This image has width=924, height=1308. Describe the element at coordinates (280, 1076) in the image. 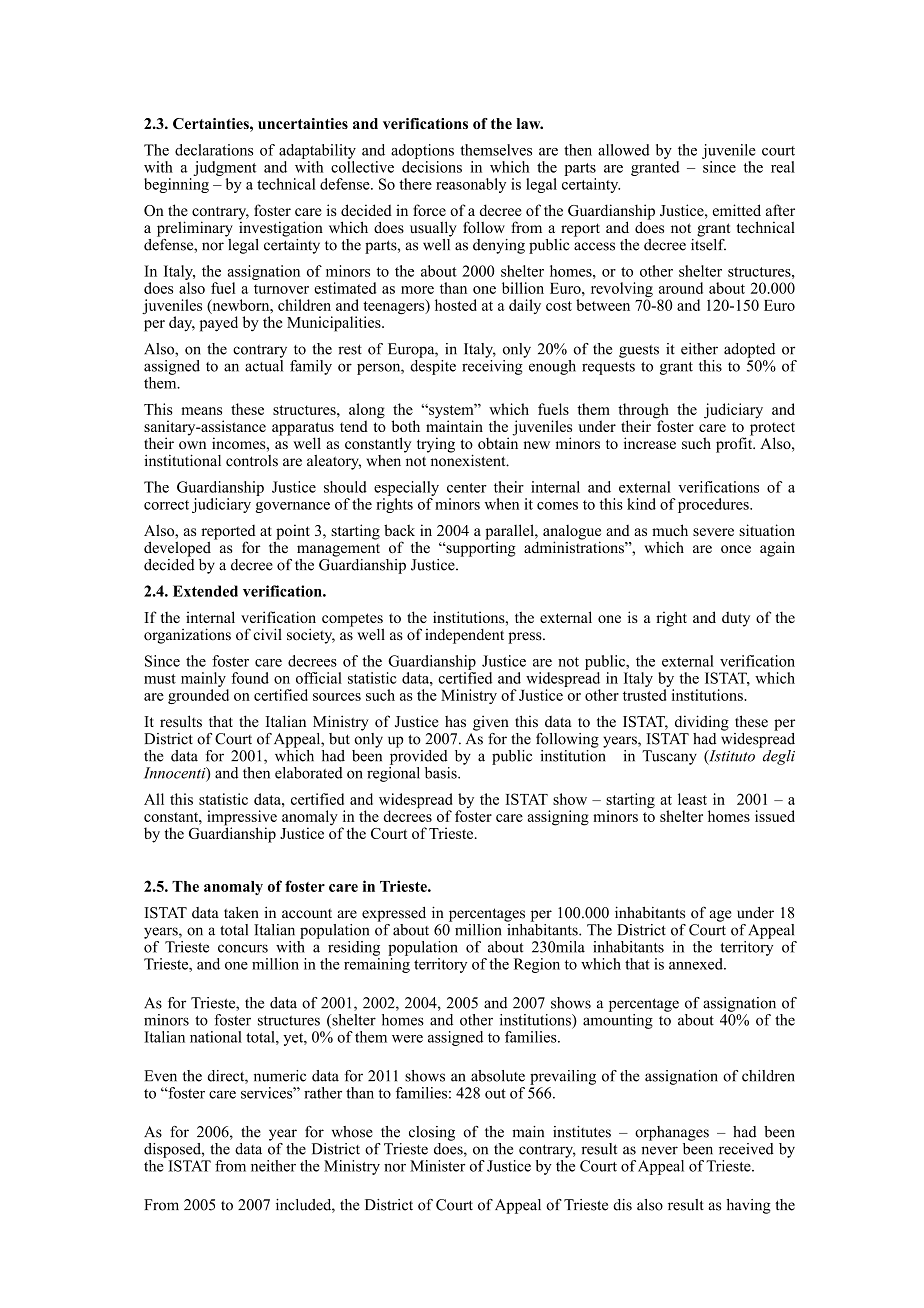

I see `numeric` at that location.
